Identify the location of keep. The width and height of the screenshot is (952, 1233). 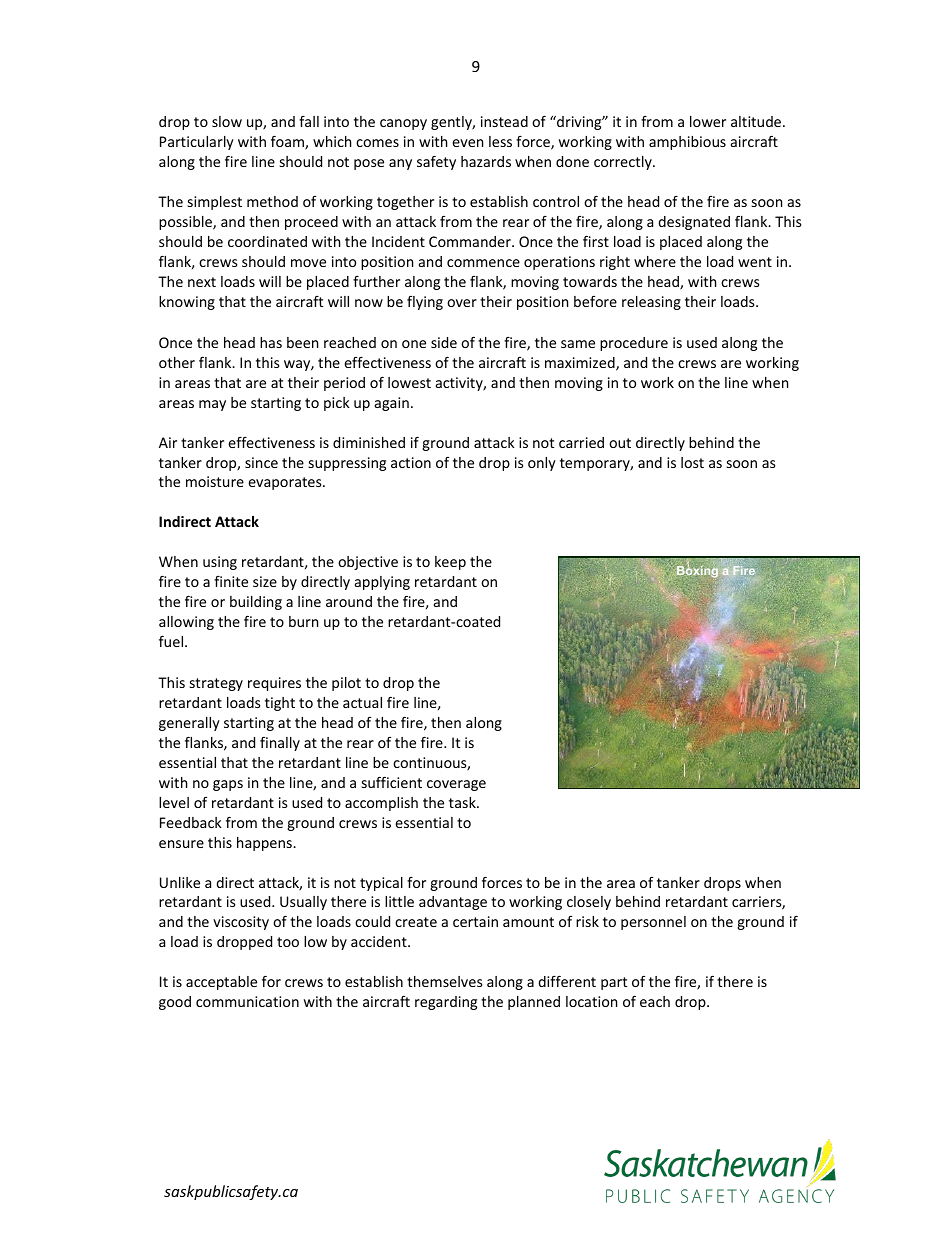
(450, 563).
